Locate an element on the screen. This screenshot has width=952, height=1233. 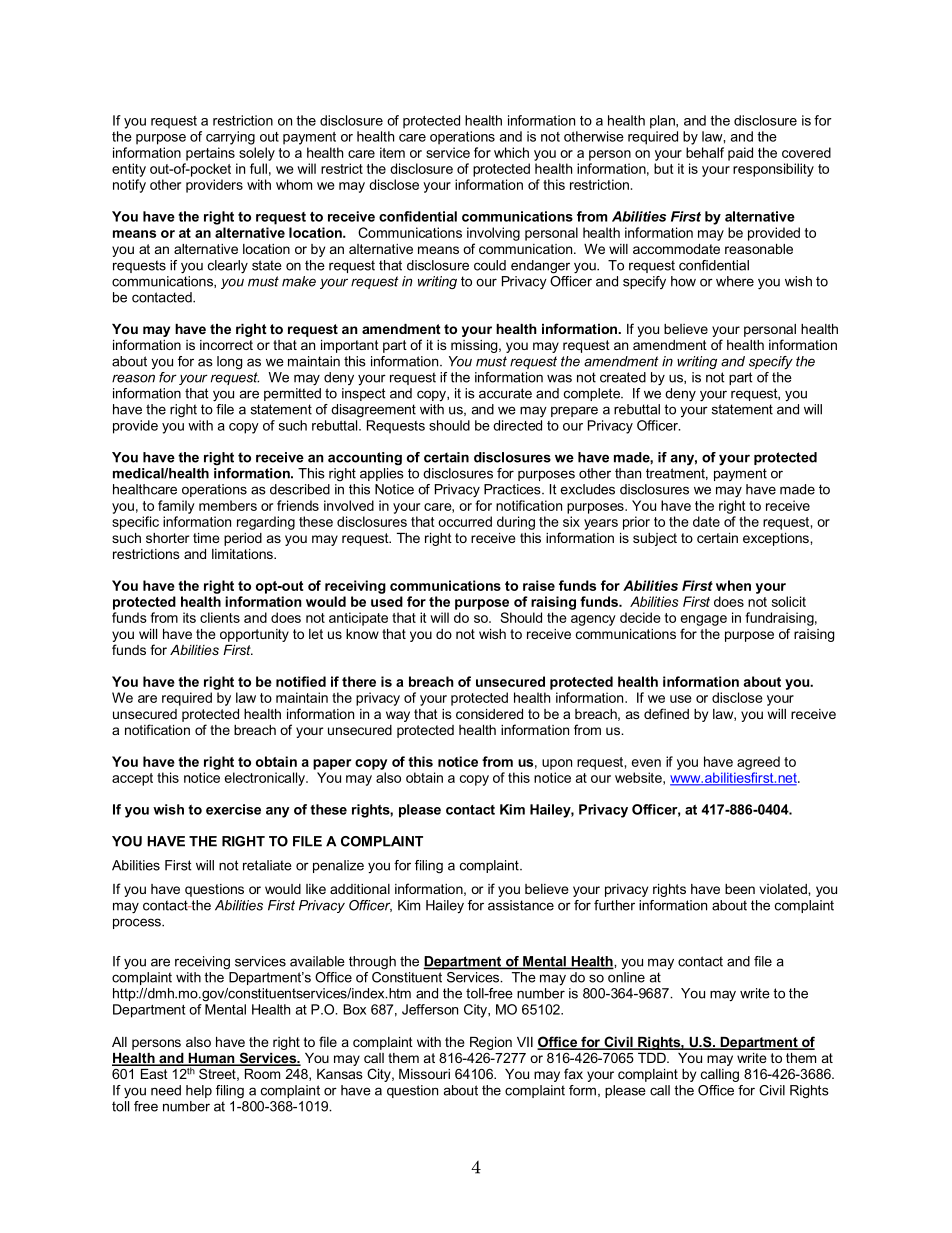
which is located at coordinates (511, 152).
